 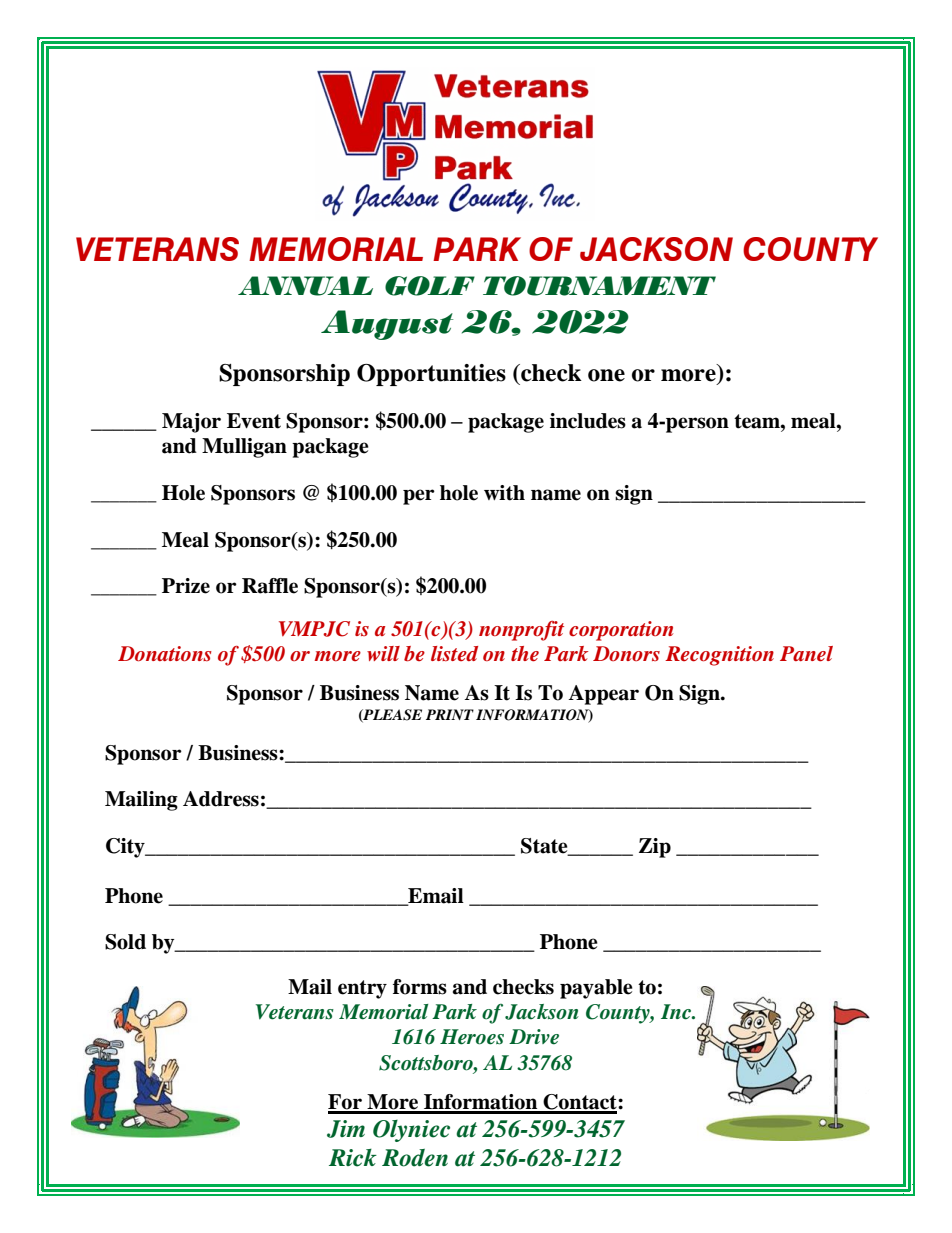 What do you see at coordinates (186, 586) in the document?
I see `Prize` at bounding box center [186, 586].
